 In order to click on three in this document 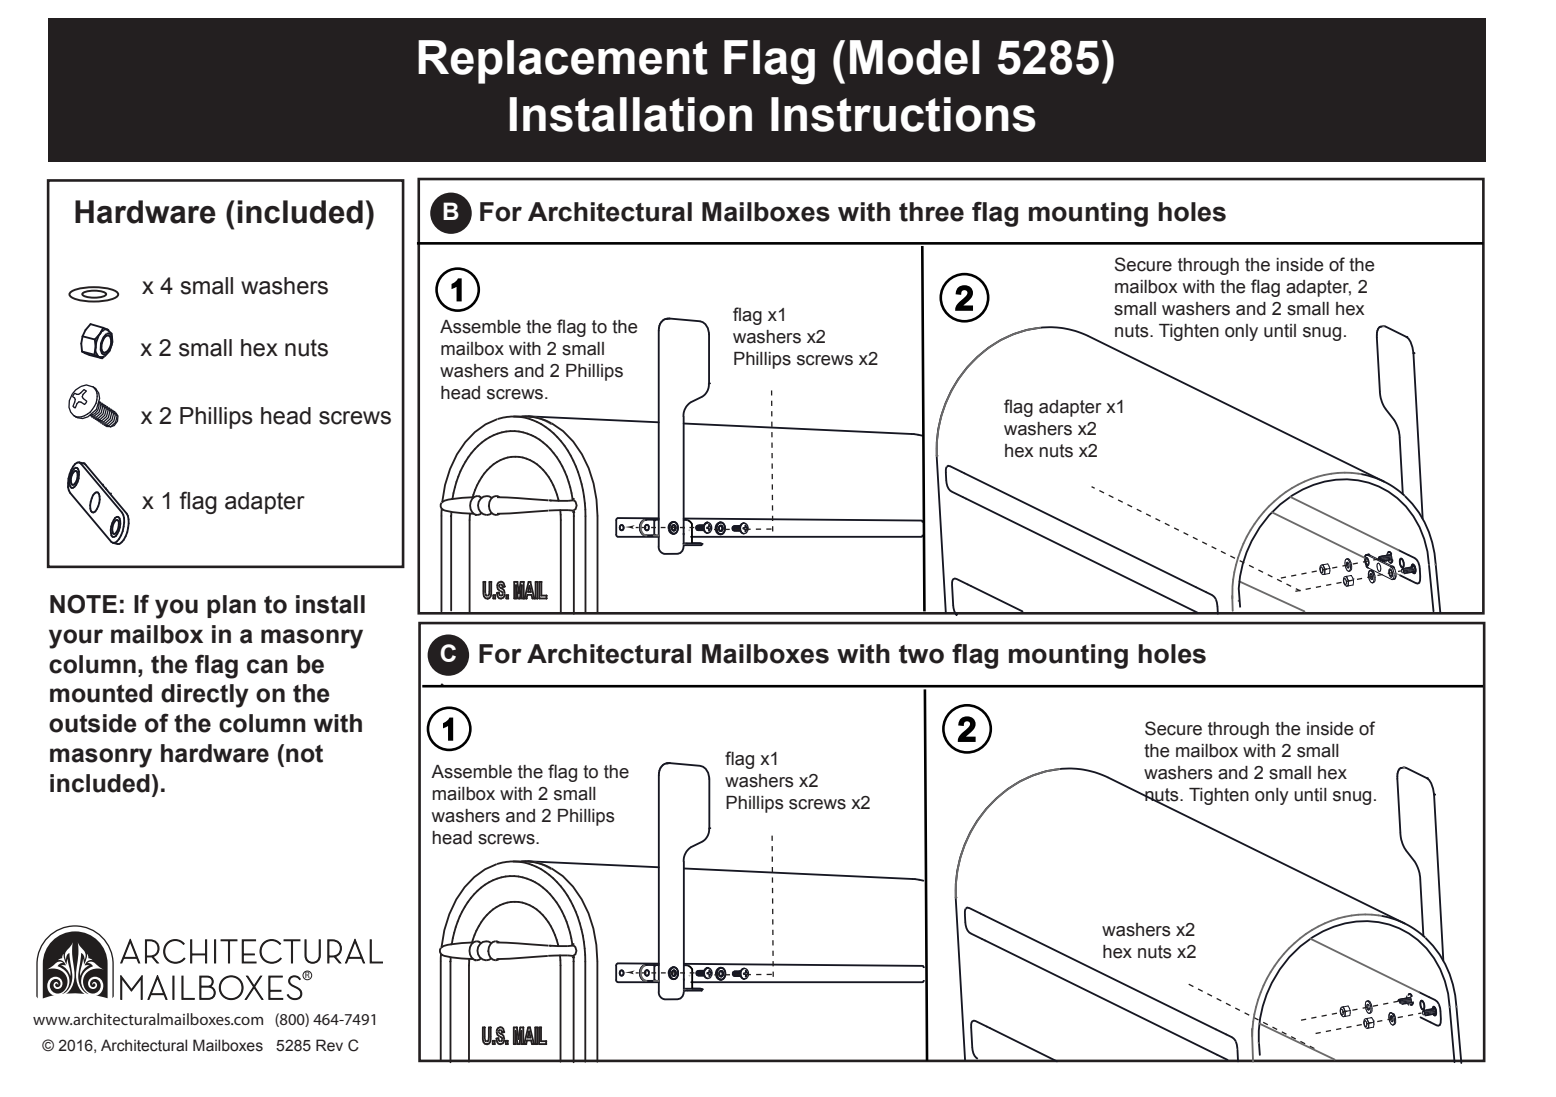, I will do `click(931, 212)`.
